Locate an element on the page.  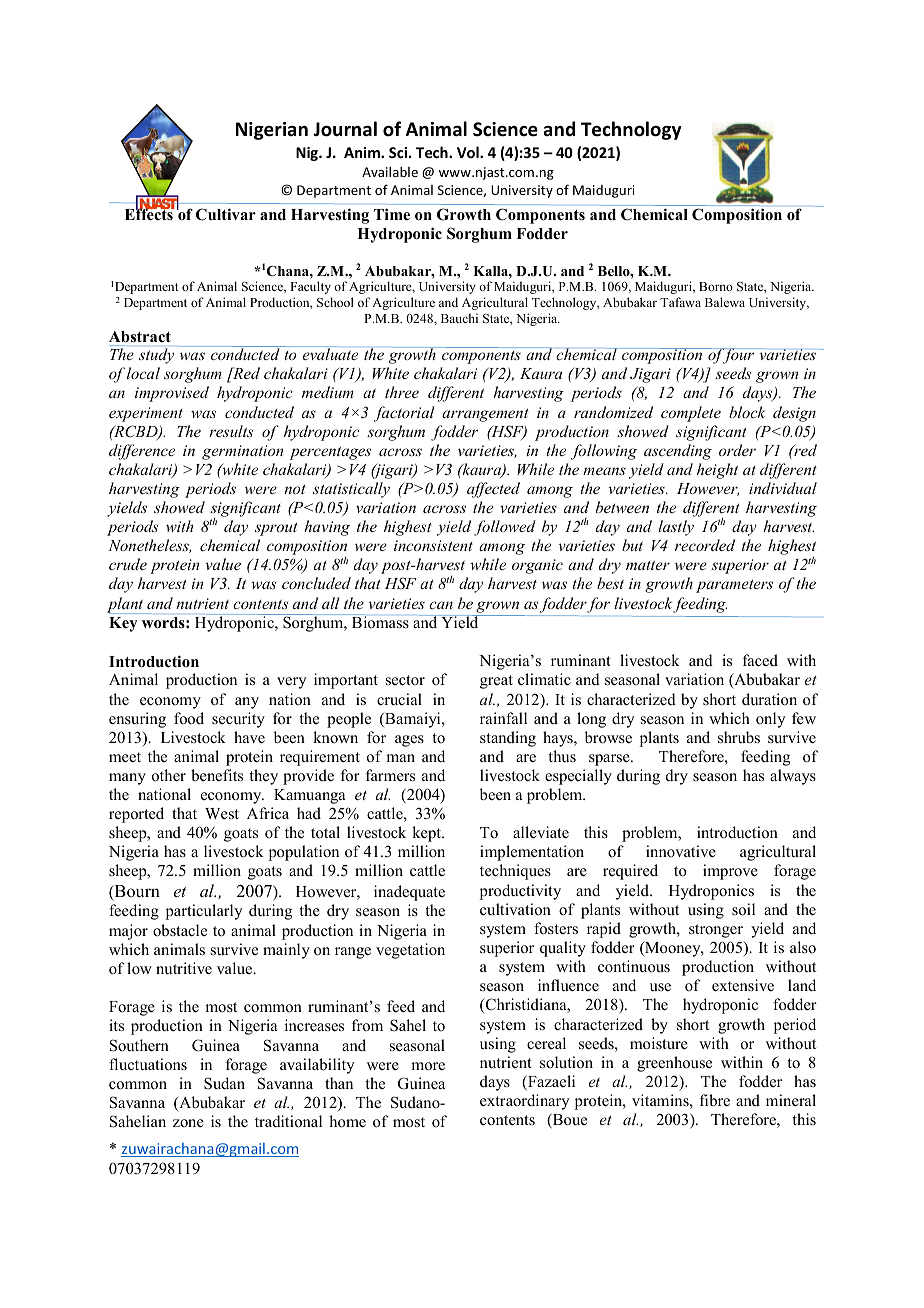
Vol is located at coordinates (469, 152).
